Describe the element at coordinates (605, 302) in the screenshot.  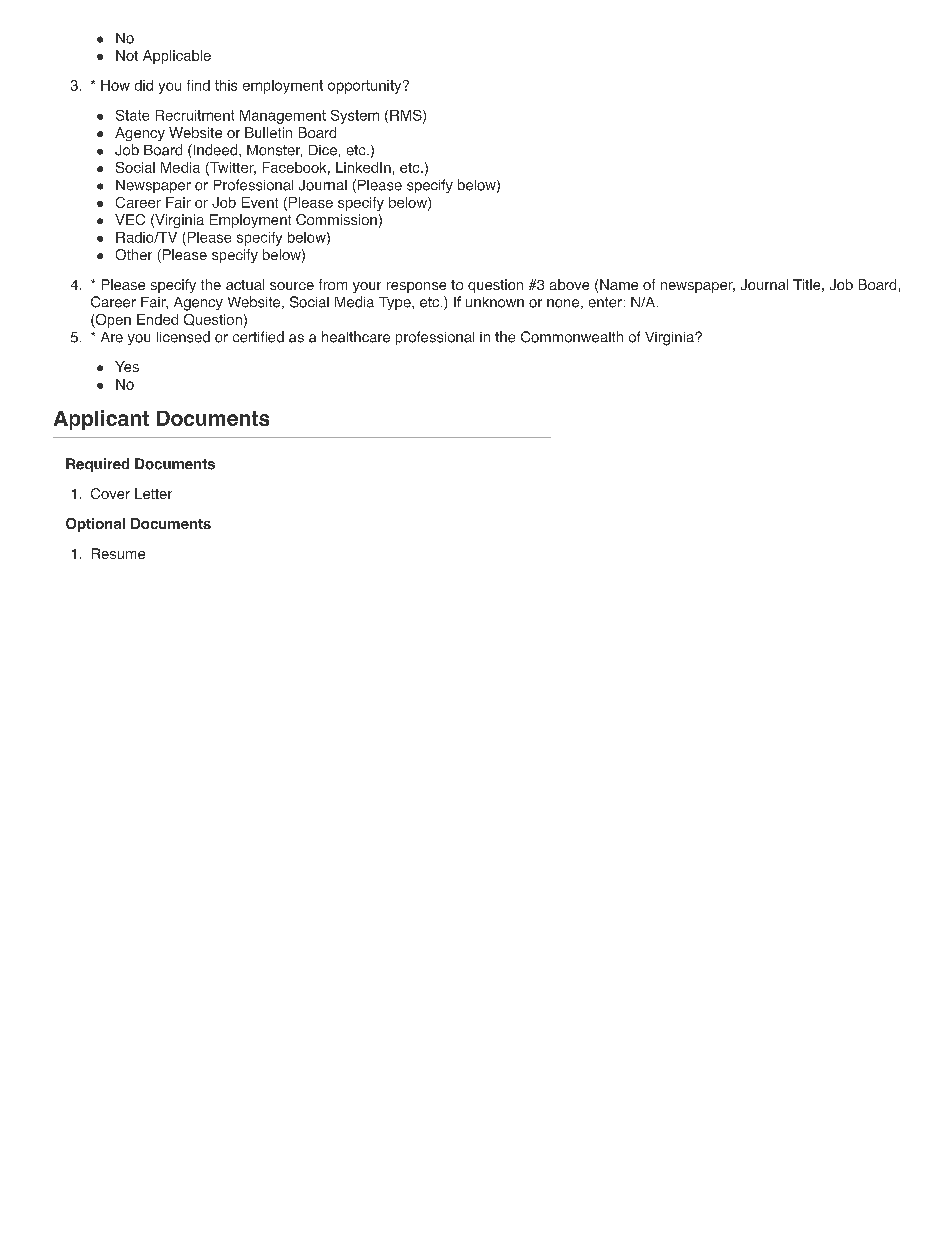
I see `enter` at that location.
